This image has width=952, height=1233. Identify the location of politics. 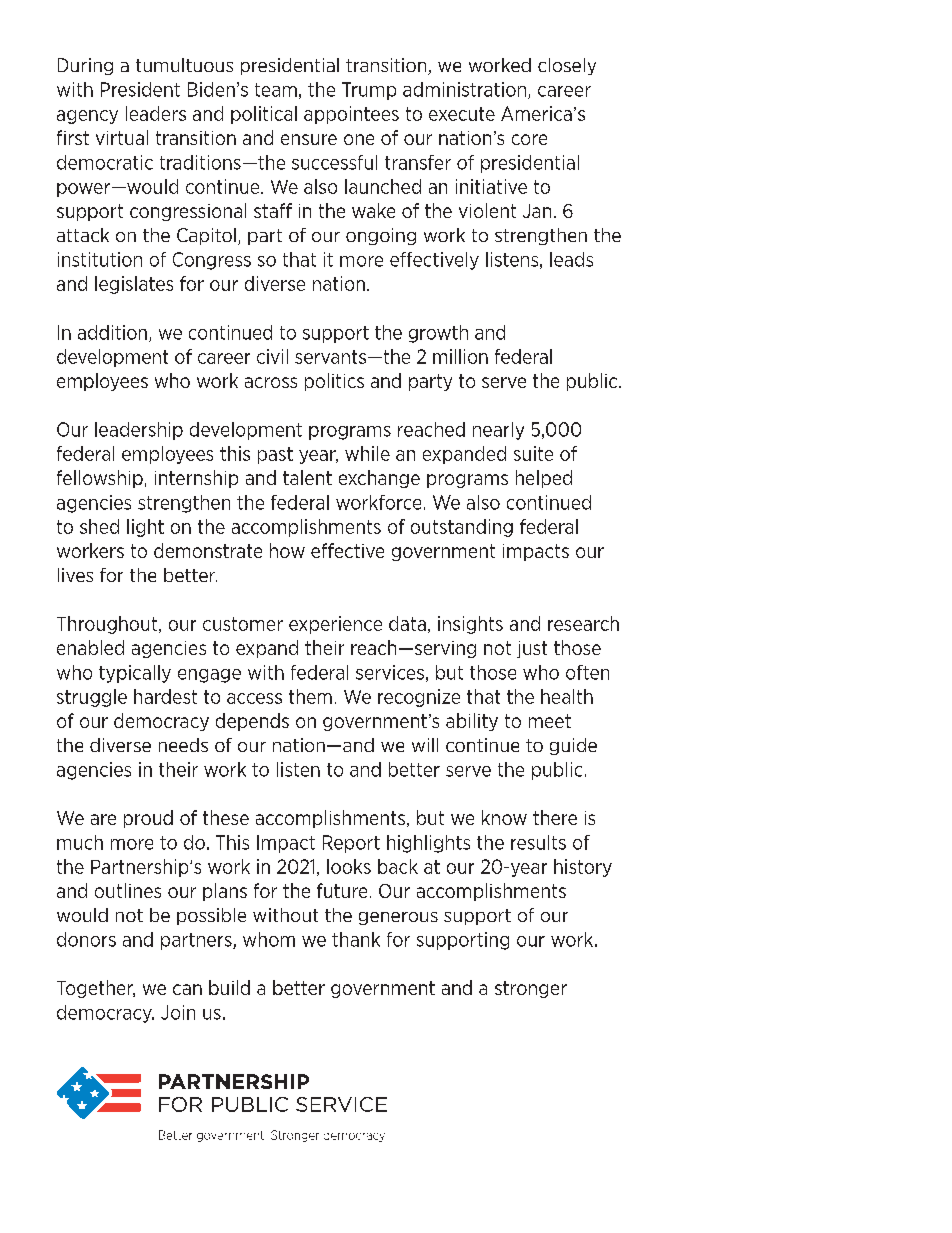
(334, 382).
